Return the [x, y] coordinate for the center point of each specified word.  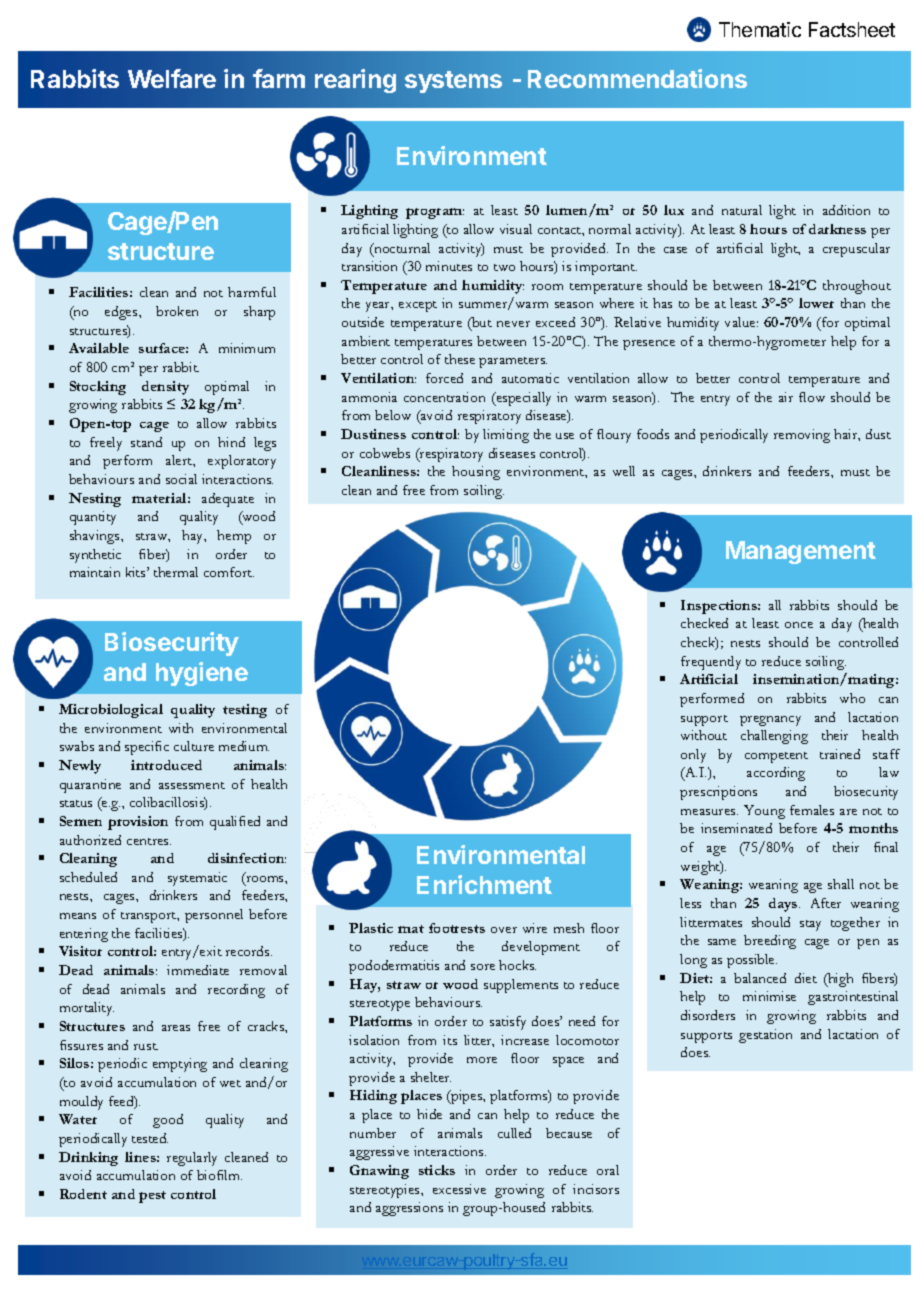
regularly [192, 1159]
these [460, 359]
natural [742, 210]
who [852, 698]
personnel [214, 916]
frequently [711, 663]
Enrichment [484, 884]
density [165, 388]
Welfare [172, 78]
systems [453, 82]
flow [812, 397]
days [784, 905]
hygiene [202, 674]
